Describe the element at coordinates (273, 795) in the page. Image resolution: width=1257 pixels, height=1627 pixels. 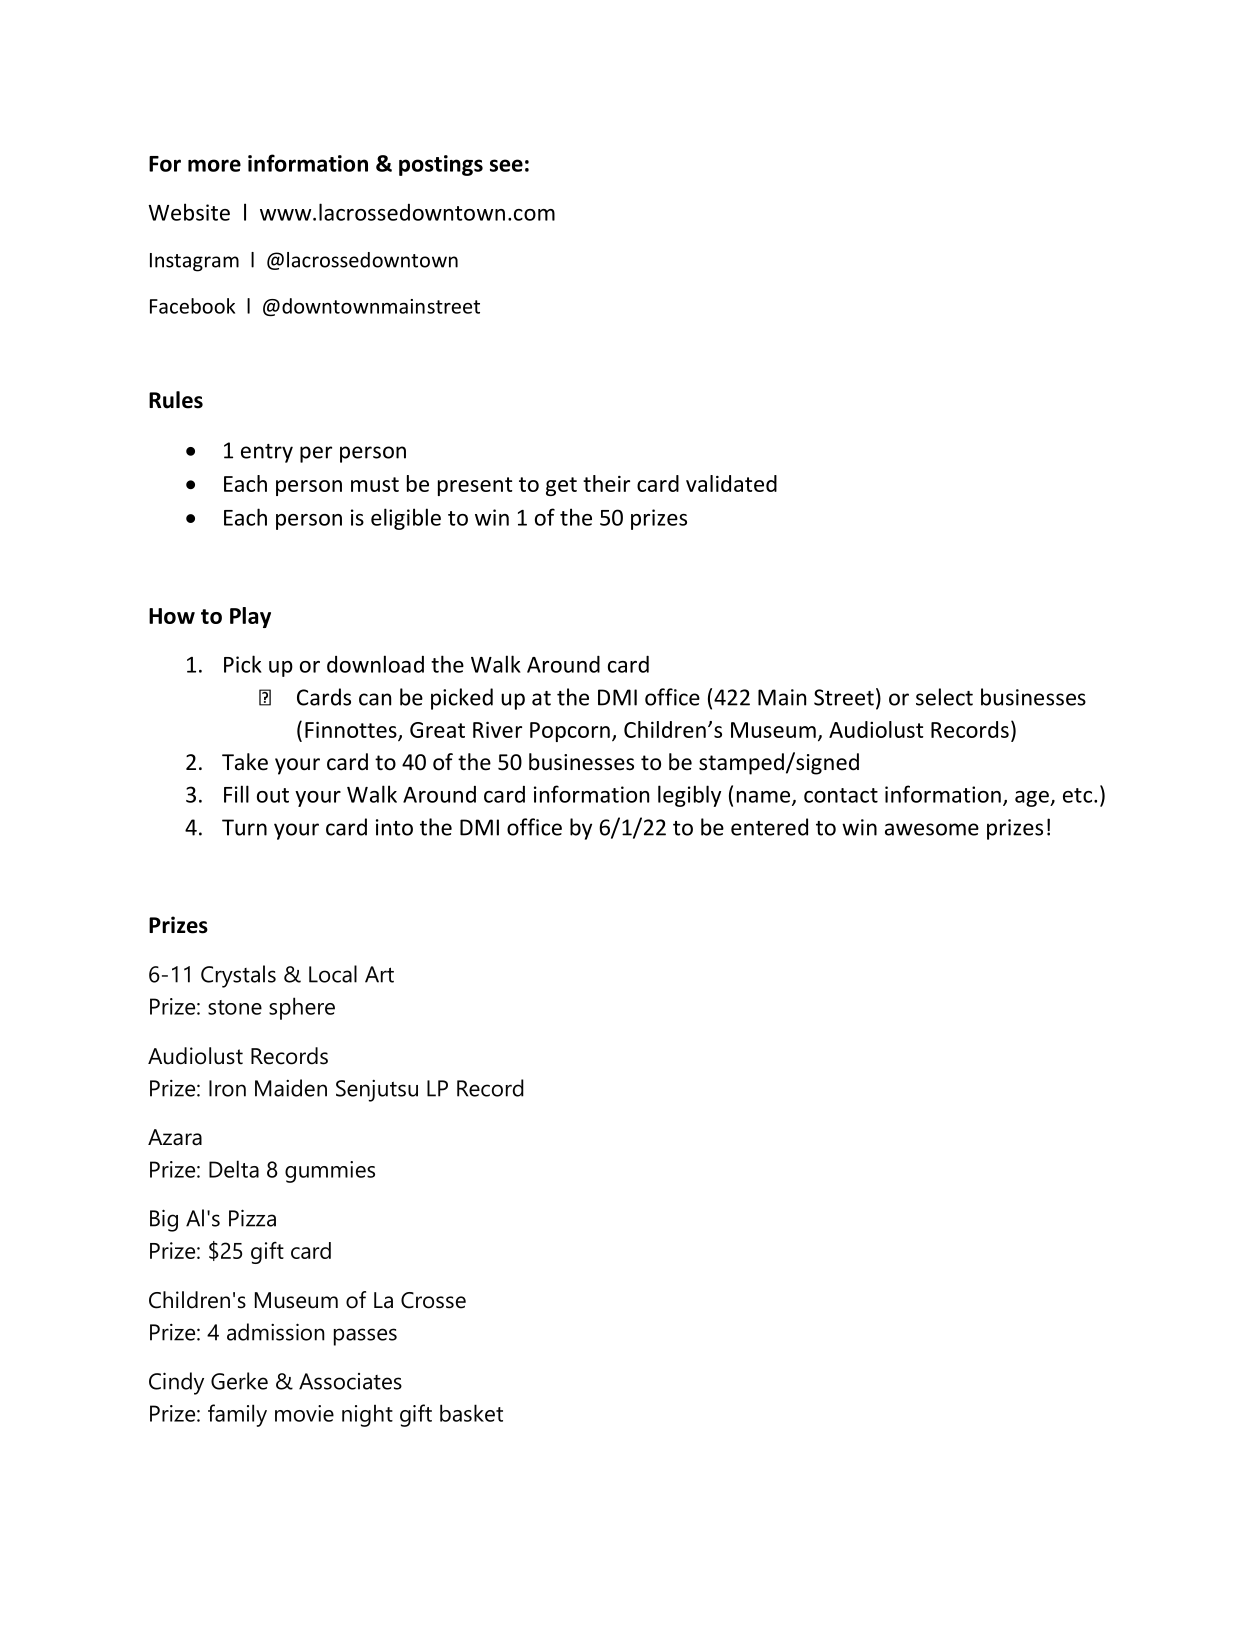
I see `out` at that location.
